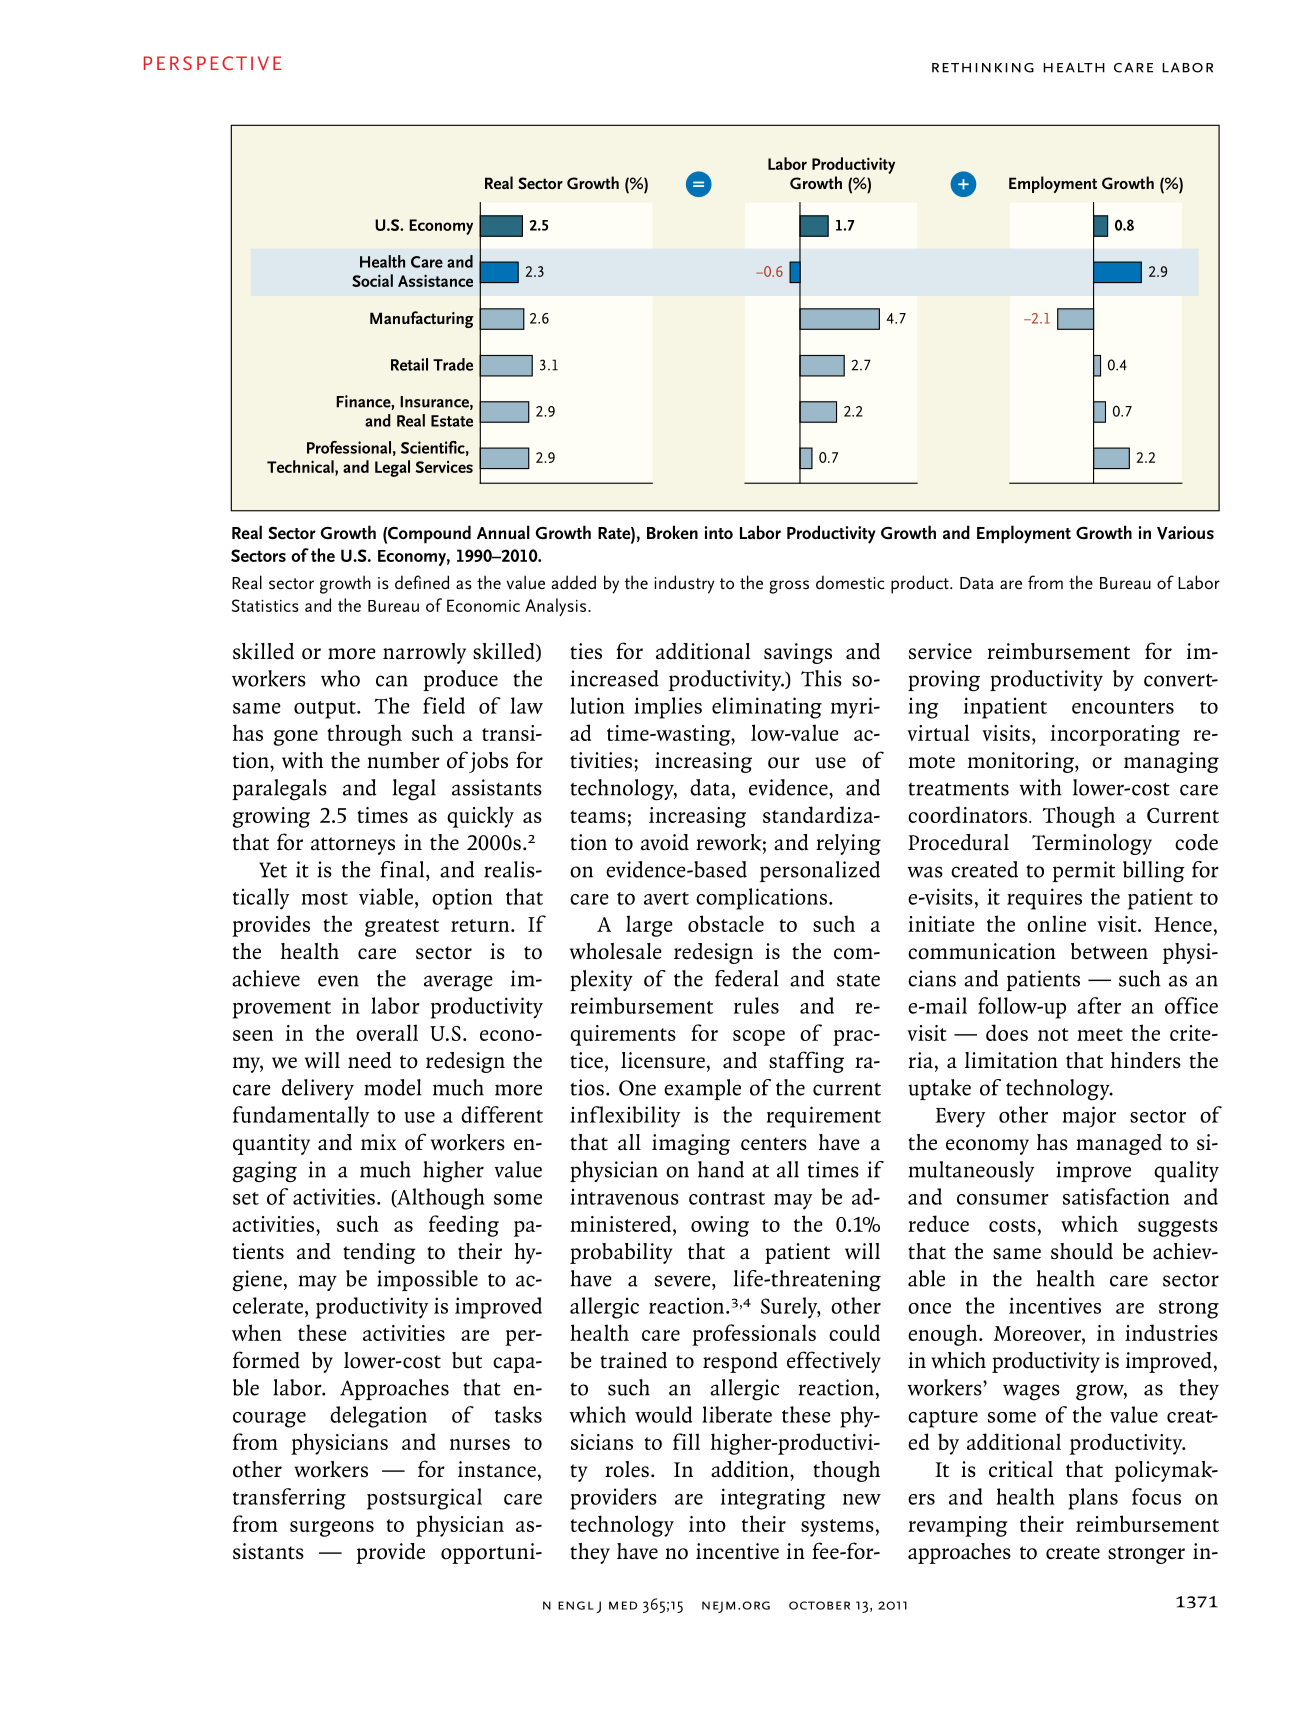 This page has width=1289, height=1718. I want to click on Broken, so click(672, 532).
